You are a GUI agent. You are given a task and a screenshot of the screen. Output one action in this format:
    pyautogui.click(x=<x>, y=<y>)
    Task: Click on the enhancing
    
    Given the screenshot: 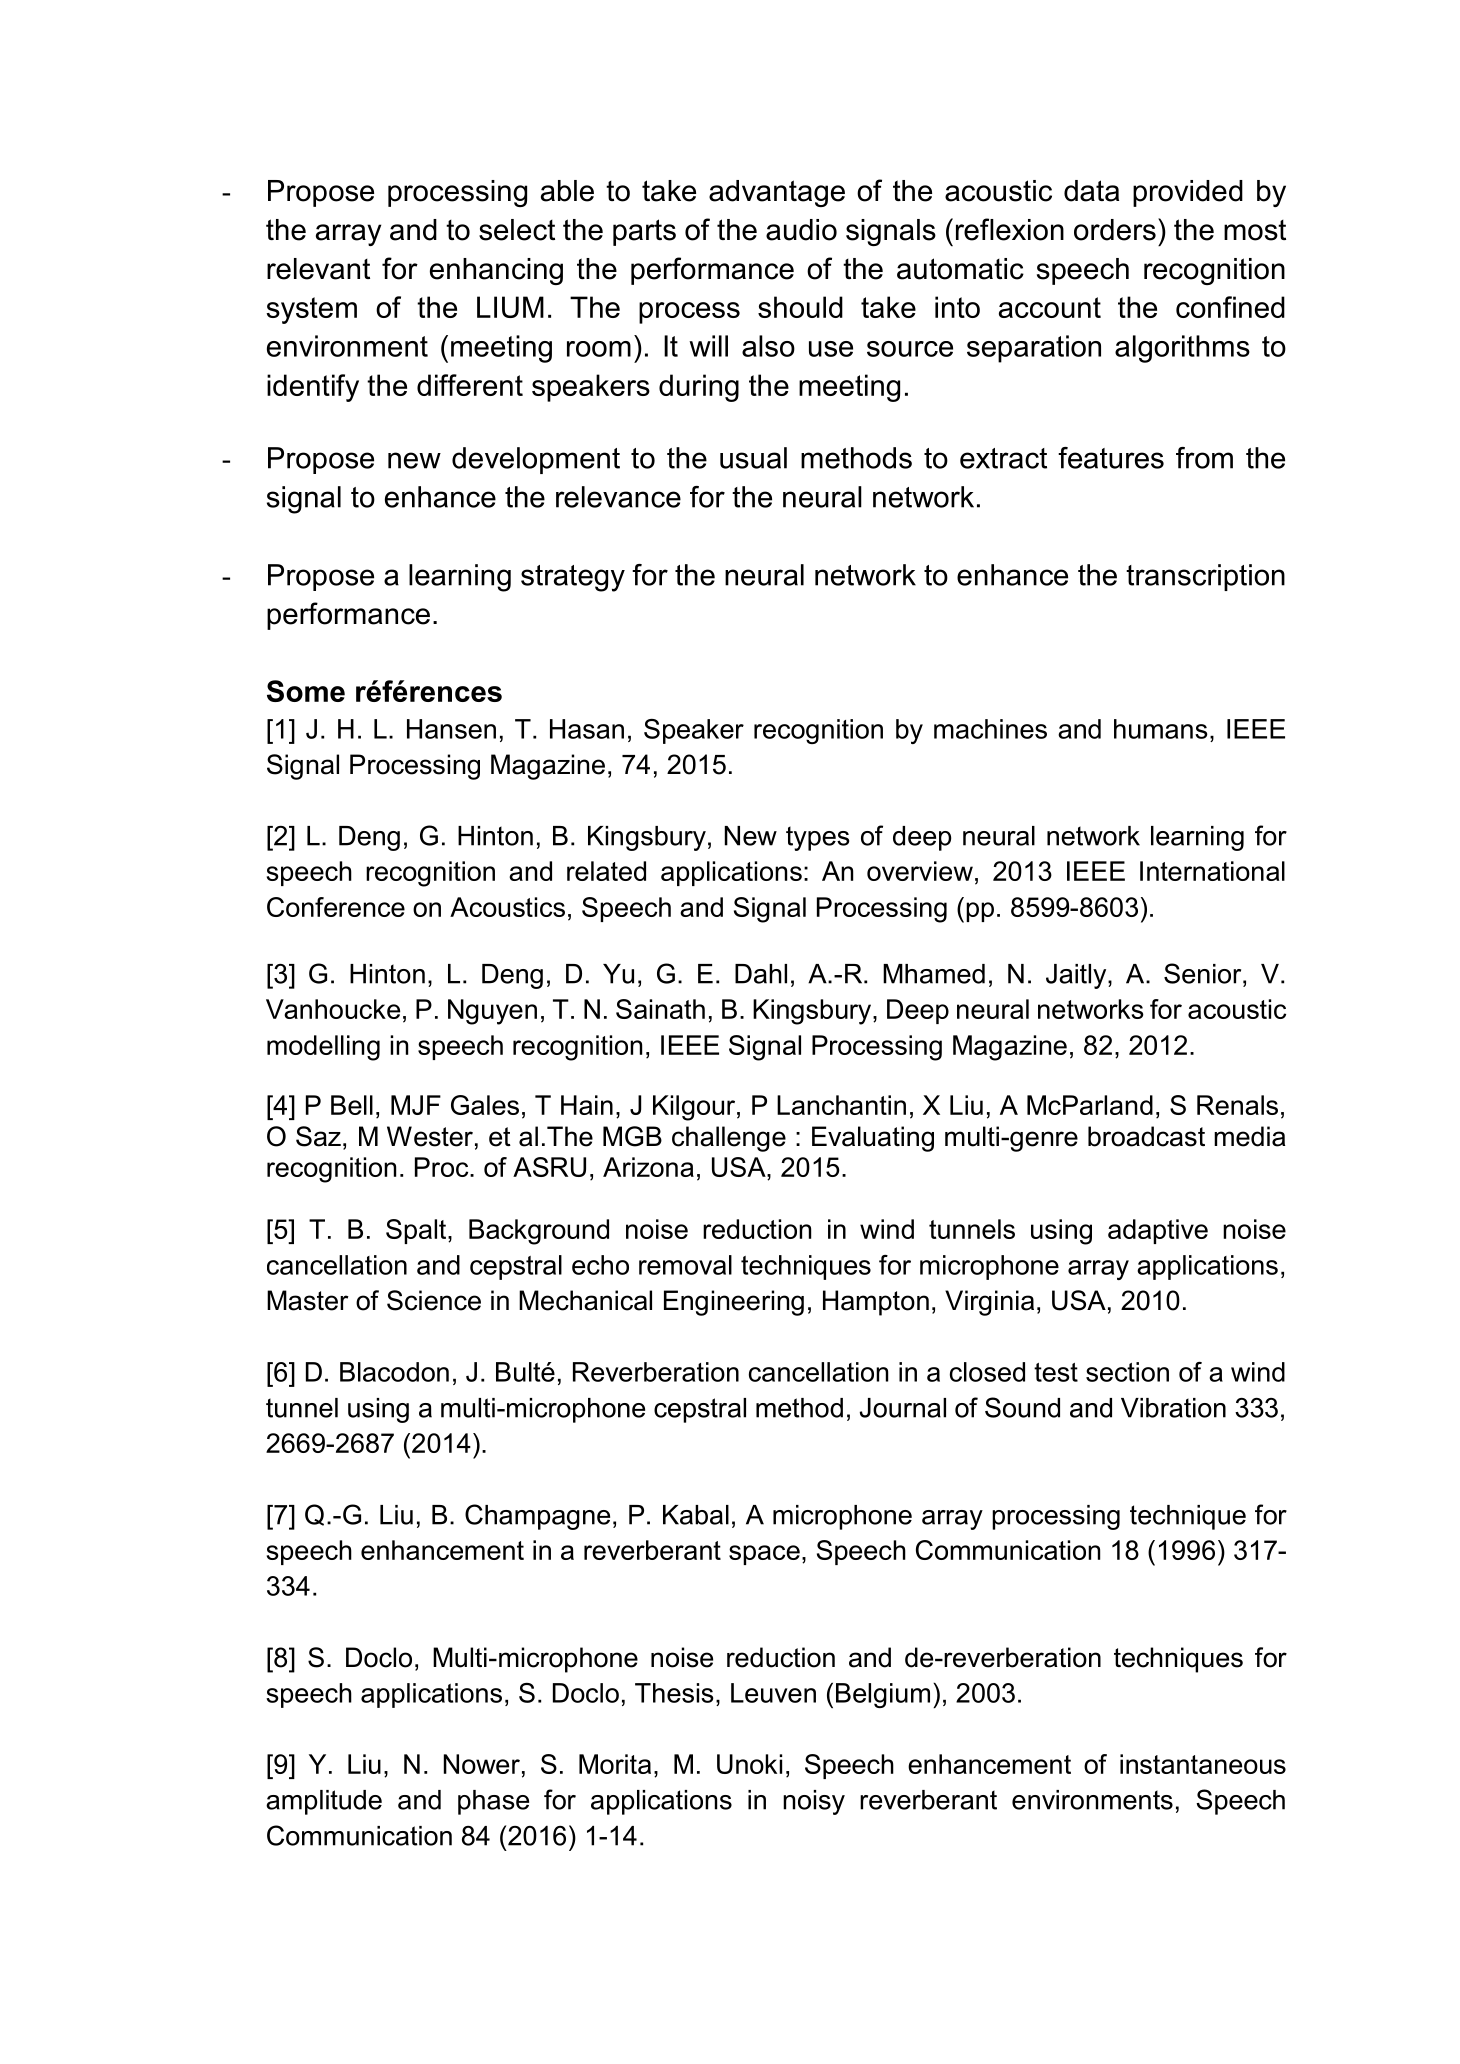 What is the action you would take?
    pyautogui.click(x=496, y=271)
